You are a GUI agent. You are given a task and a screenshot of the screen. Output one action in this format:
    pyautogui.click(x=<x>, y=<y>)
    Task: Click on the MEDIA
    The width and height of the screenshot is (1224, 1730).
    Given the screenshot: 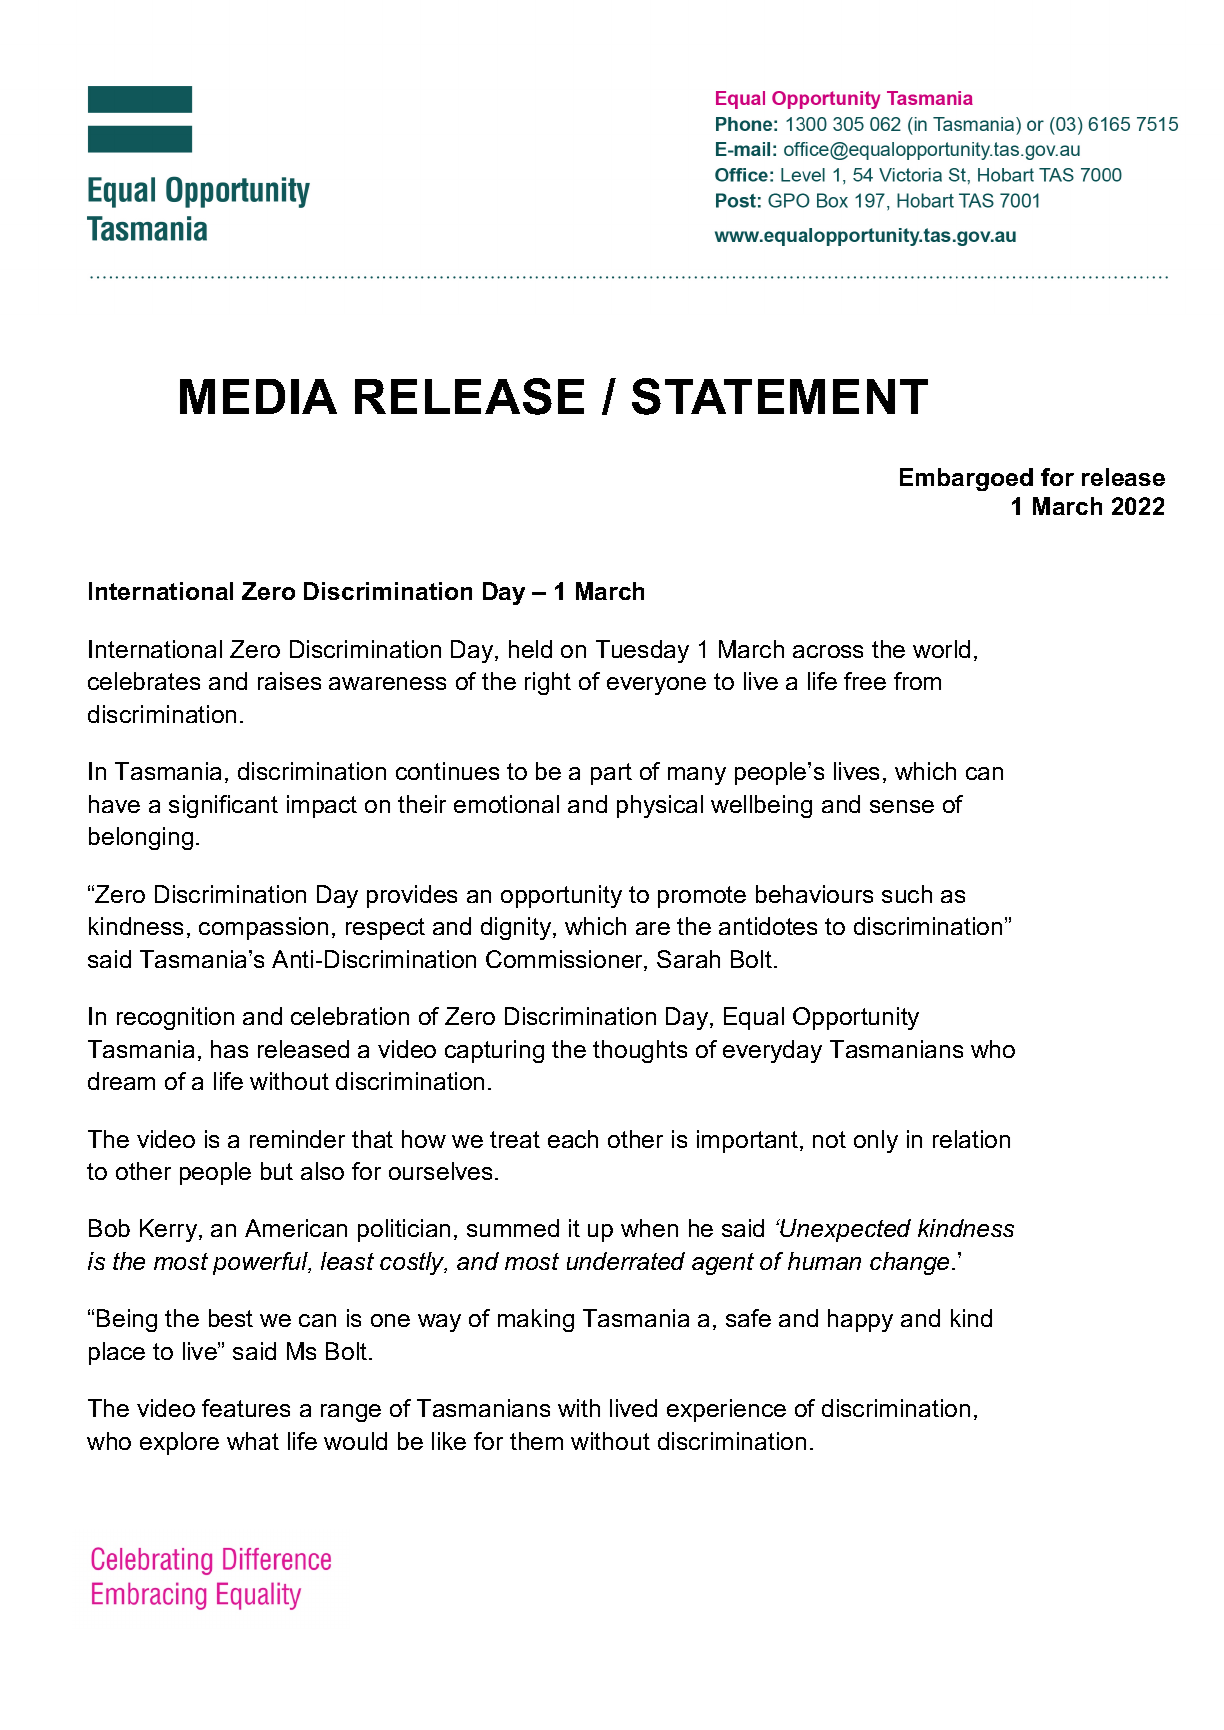 What is the action you would take?
    pyautogui.click(x=258, y=396)
